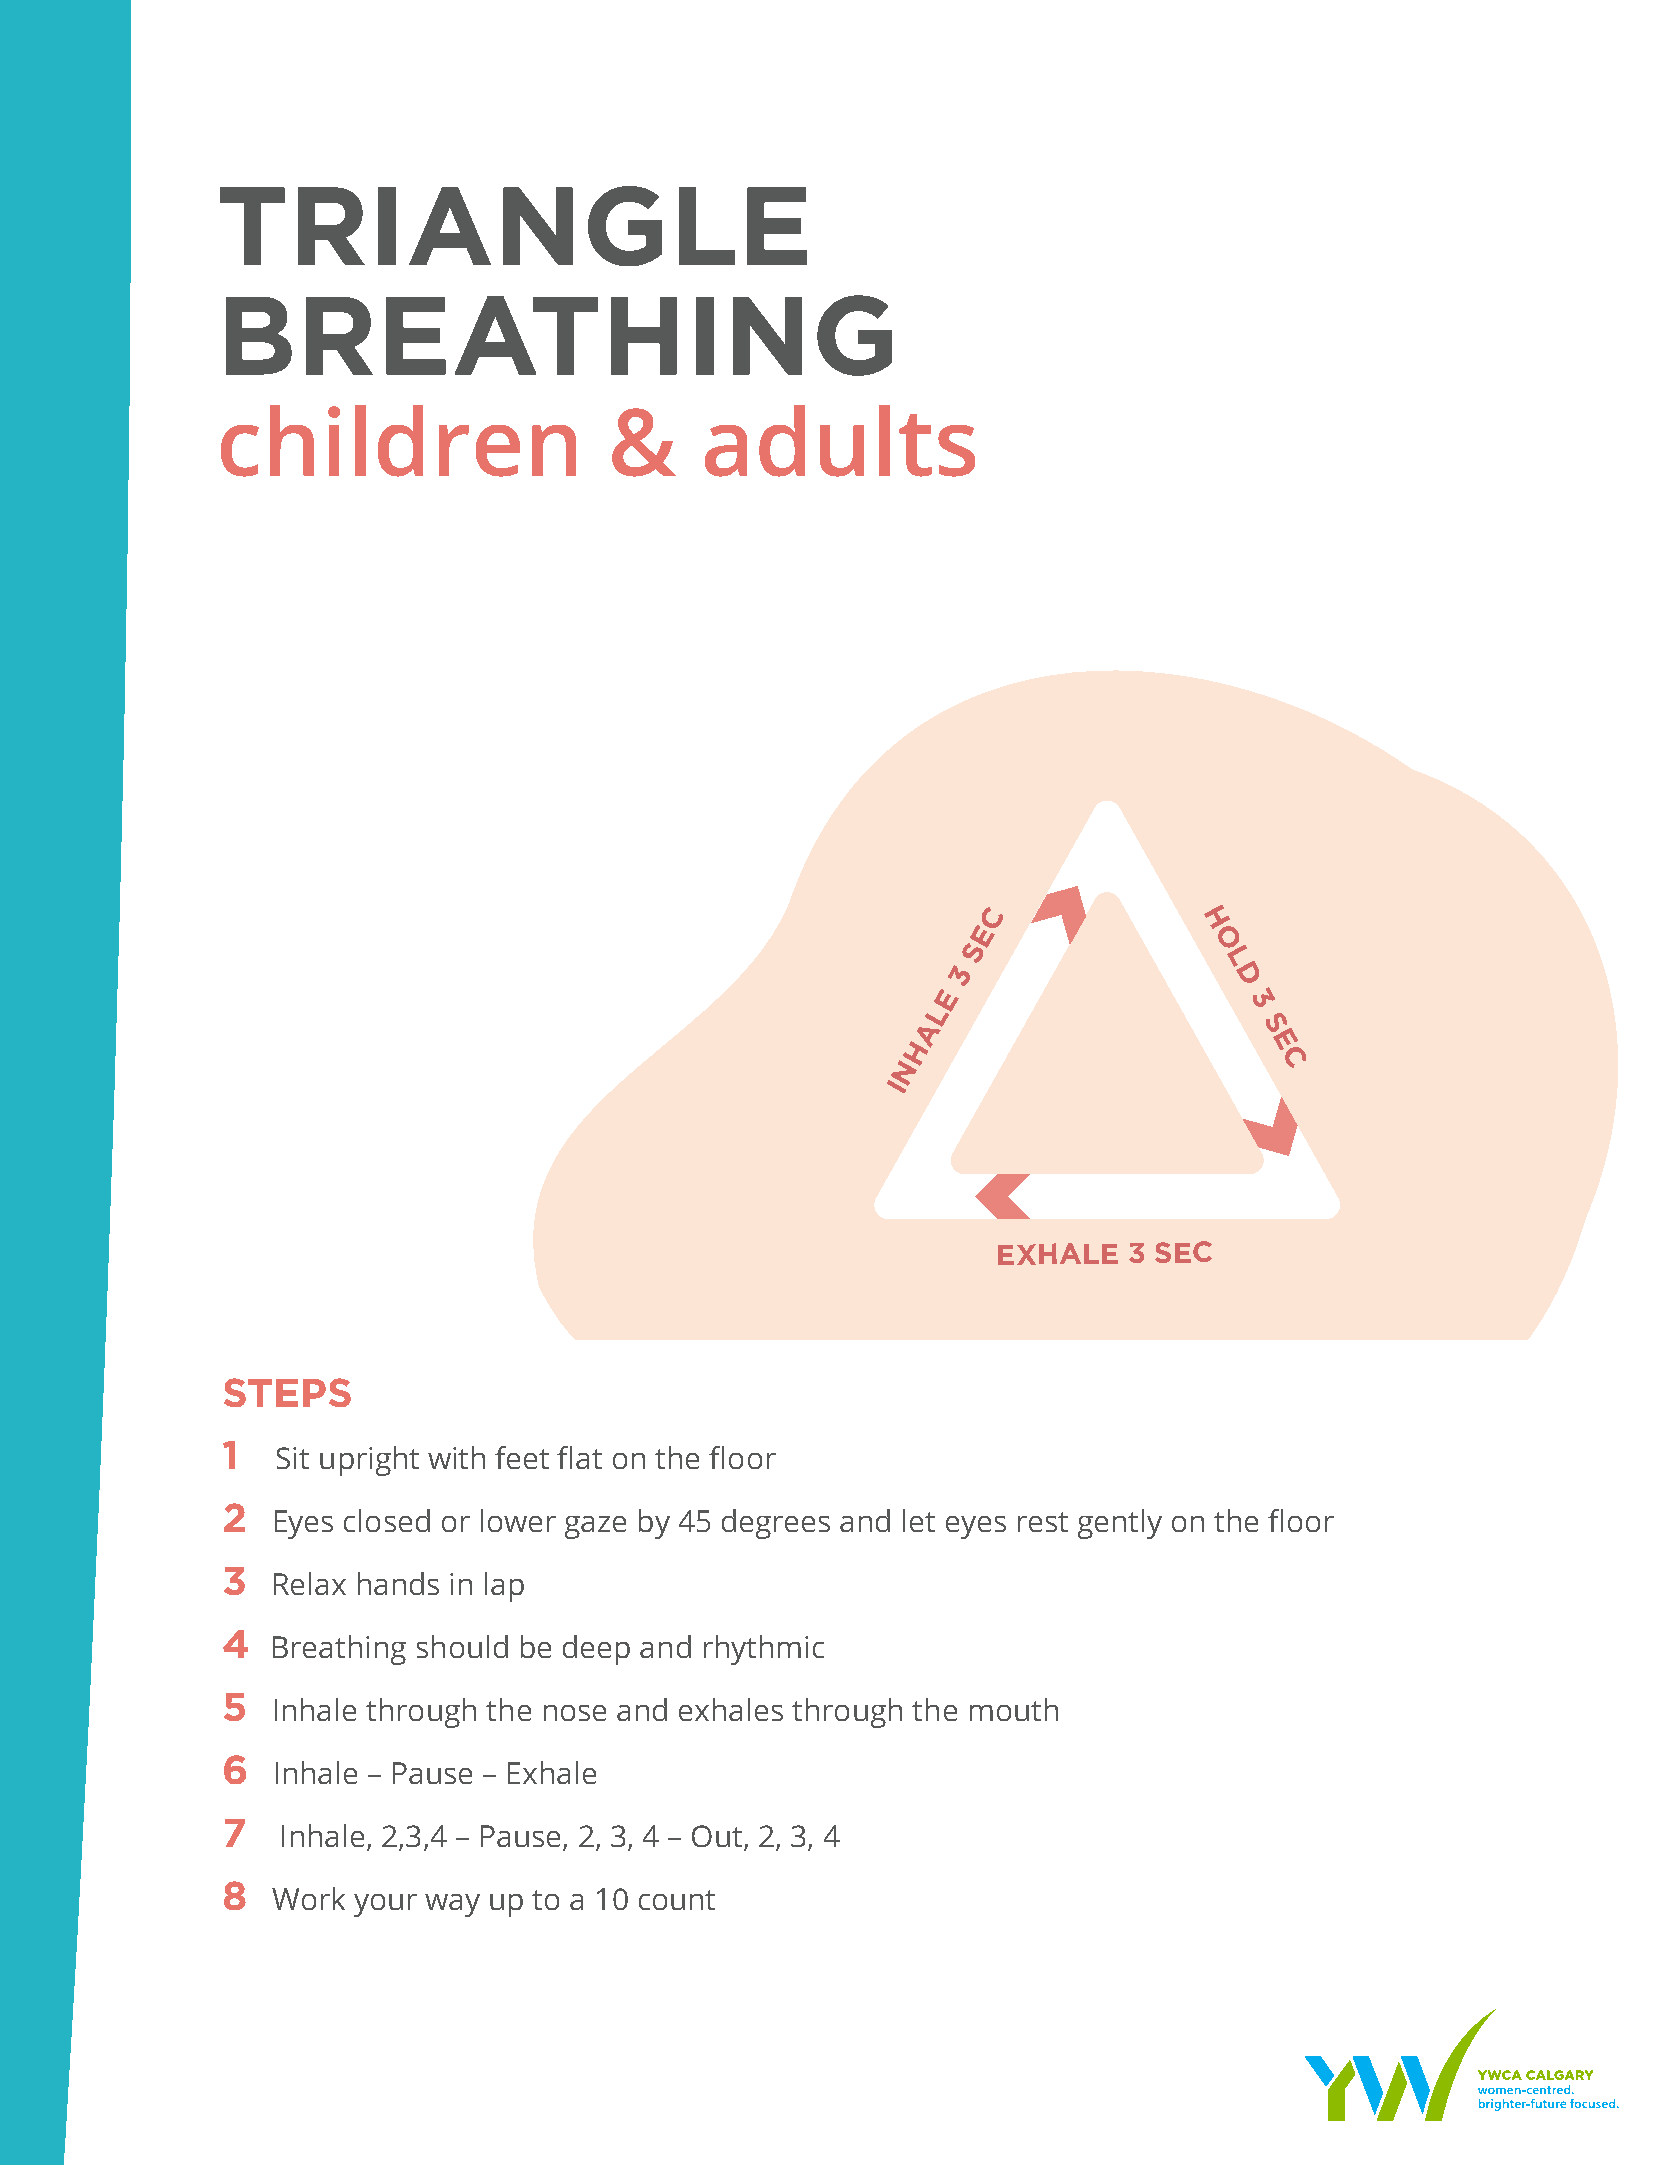 This image has height=2165, width=1673. Describe the element at coordinates (387, 1520) in the image. I see `closed` at that location.
